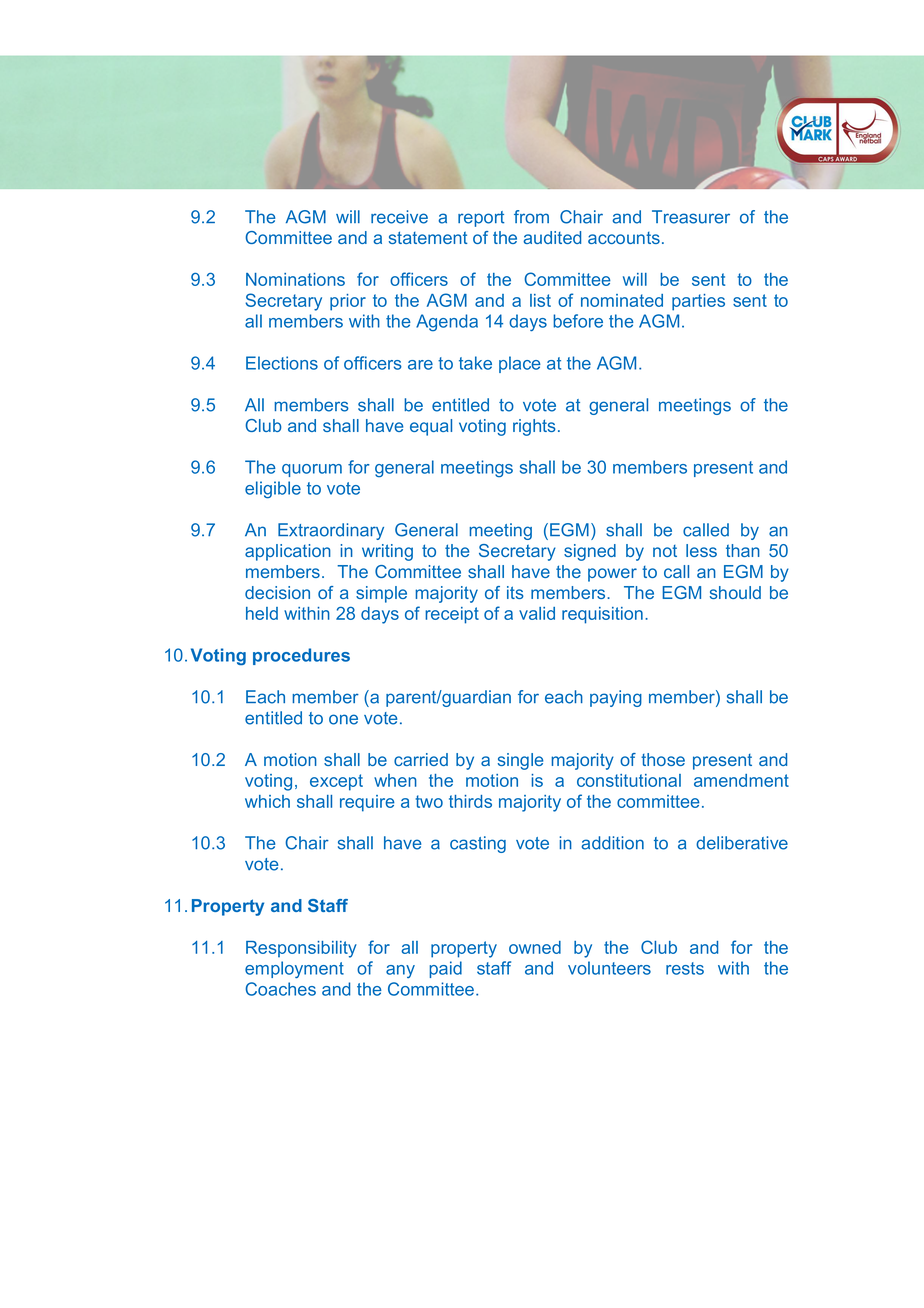 The height and width of the screenshot is (1308, 924). I want to click on Treasurer, so click(691, 217).
